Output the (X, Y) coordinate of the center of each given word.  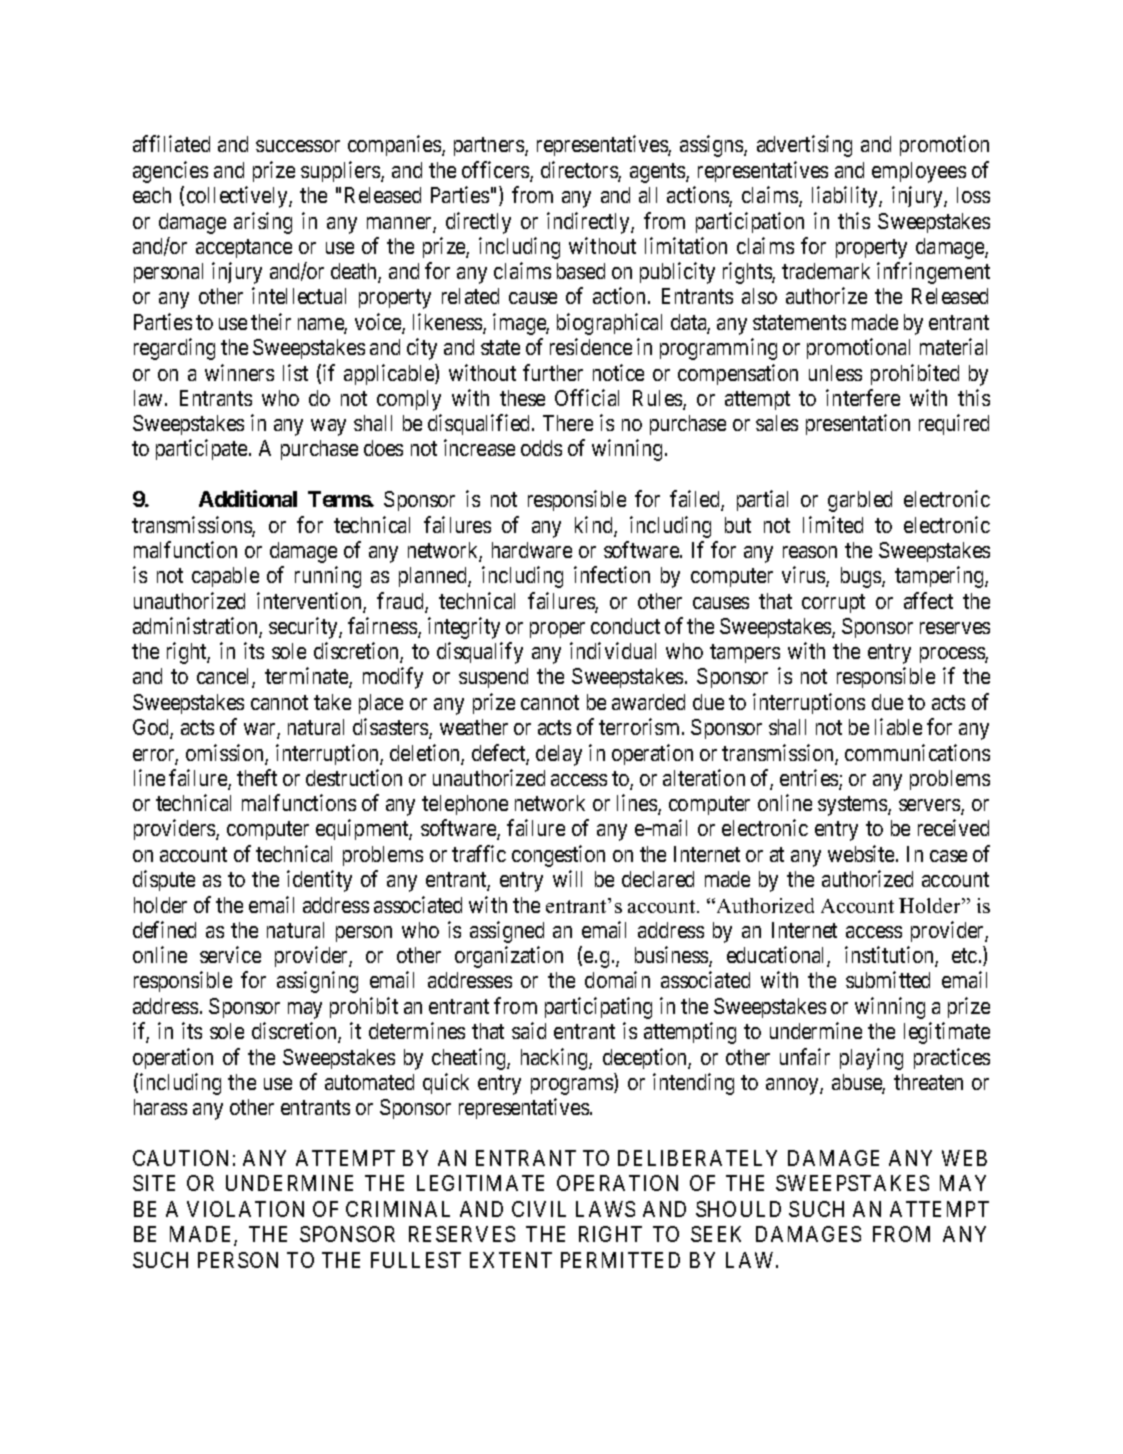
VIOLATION (245, 1209)
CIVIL (539, 1209)
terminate (307, 677)
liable (898, 726)
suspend (493, 678)
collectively (238, 197)
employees (919, 172)
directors (580, 171)
